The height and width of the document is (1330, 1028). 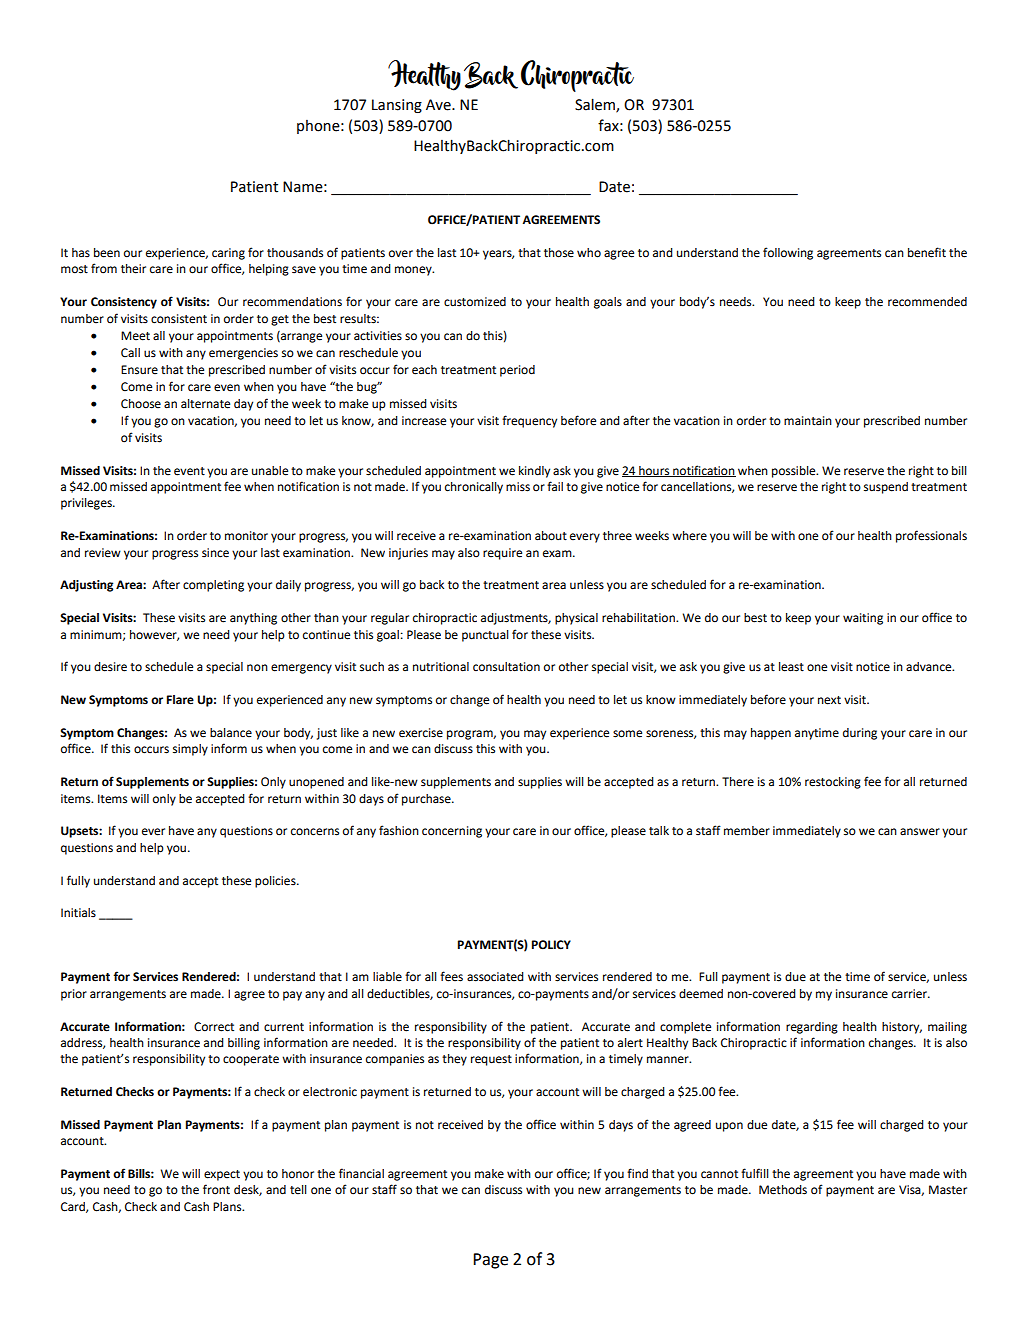 I want to click on Flare, so click(x=180, y=700).
